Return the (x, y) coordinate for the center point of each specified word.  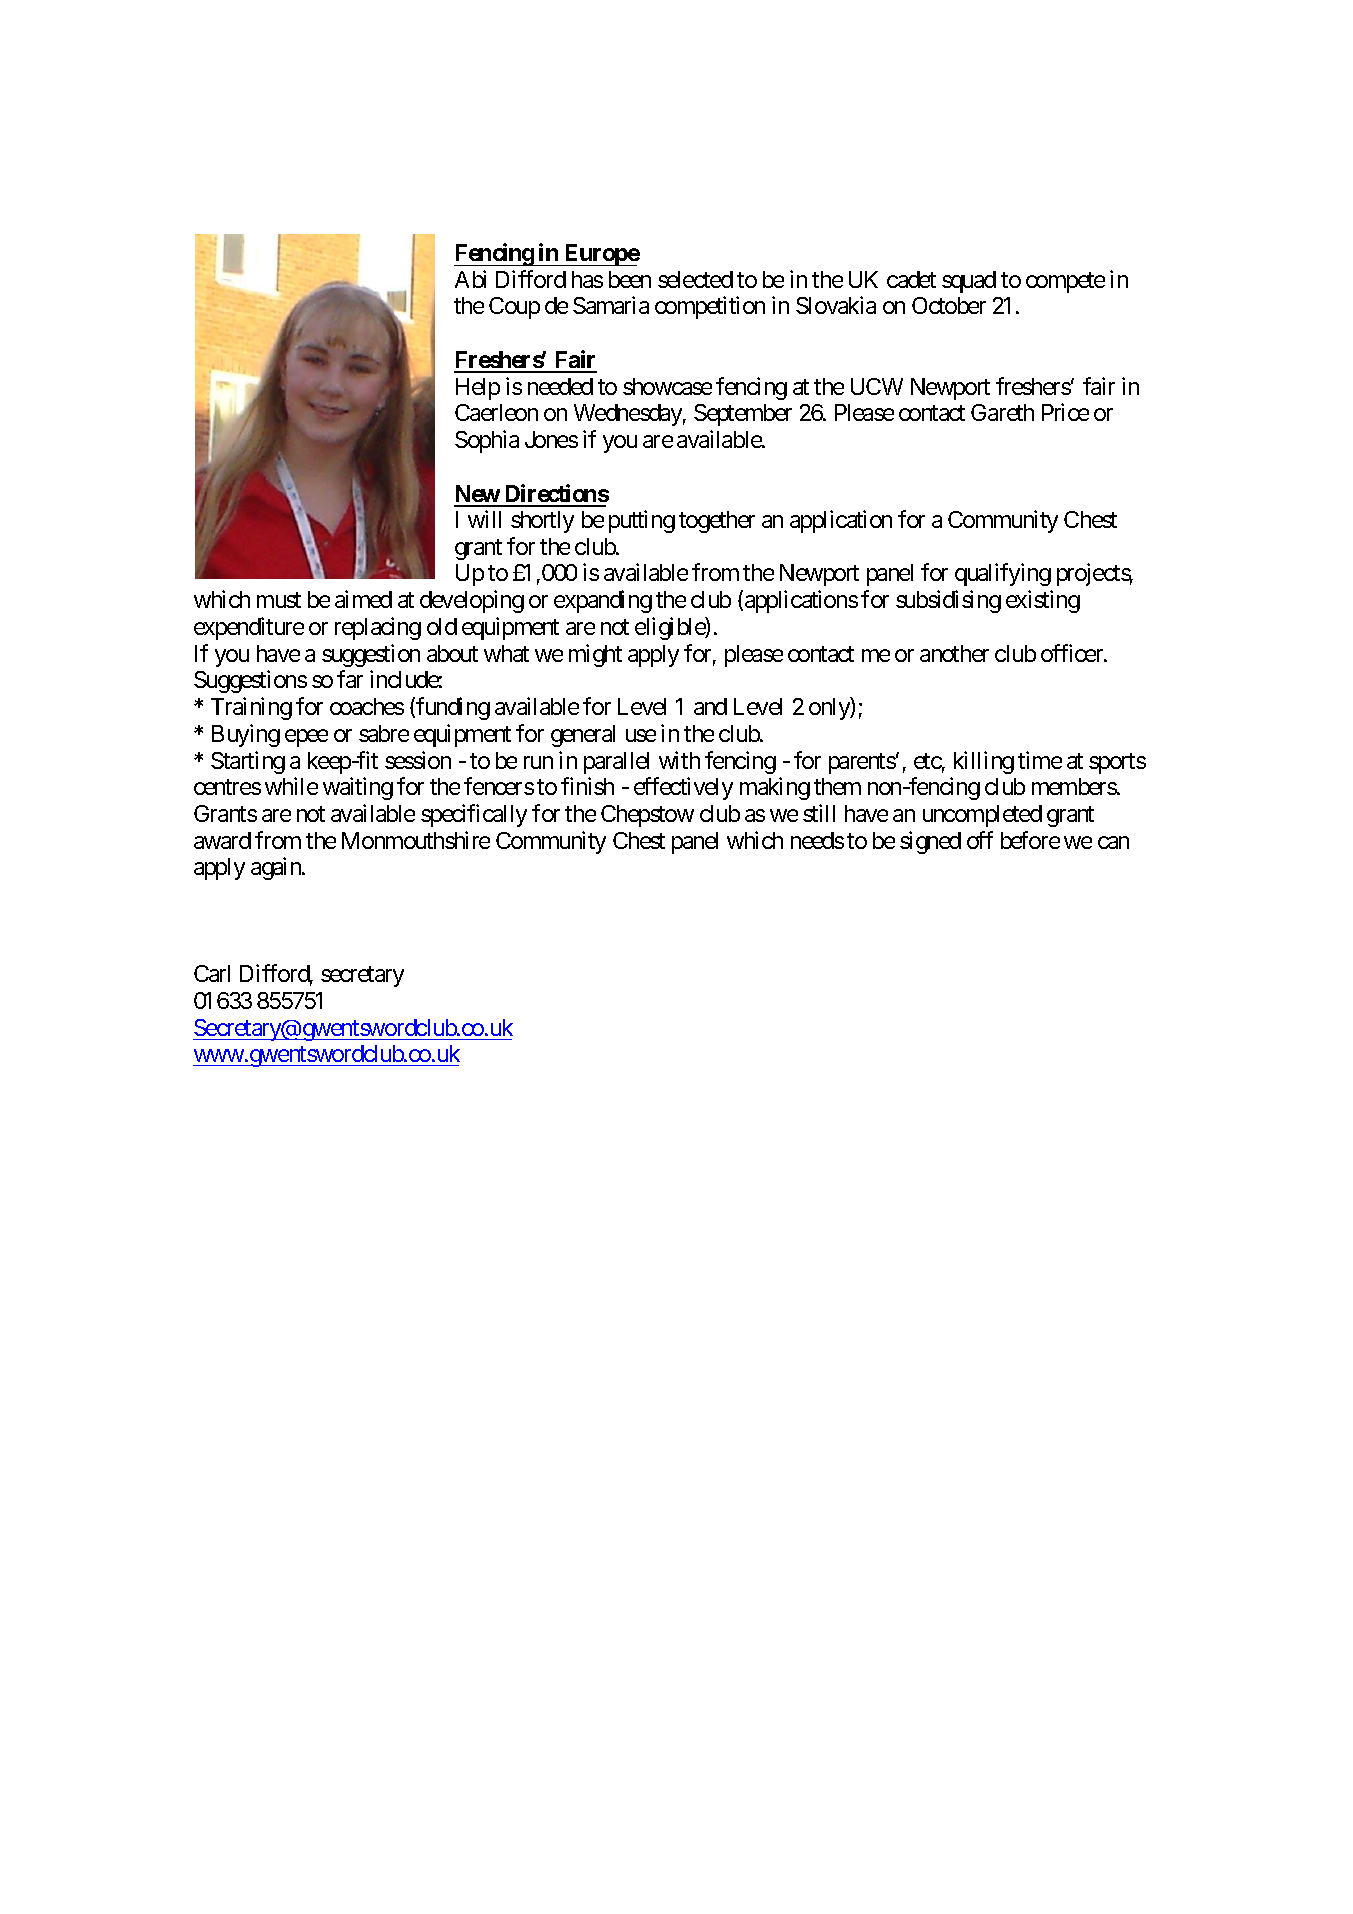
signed (930, 842)
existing (1043, 601)
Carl (212, 973)
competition (710, 307)
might (595, 655)
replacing (378, 628)
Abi (470, 279)
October (949, 305)
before (1030, 840)
